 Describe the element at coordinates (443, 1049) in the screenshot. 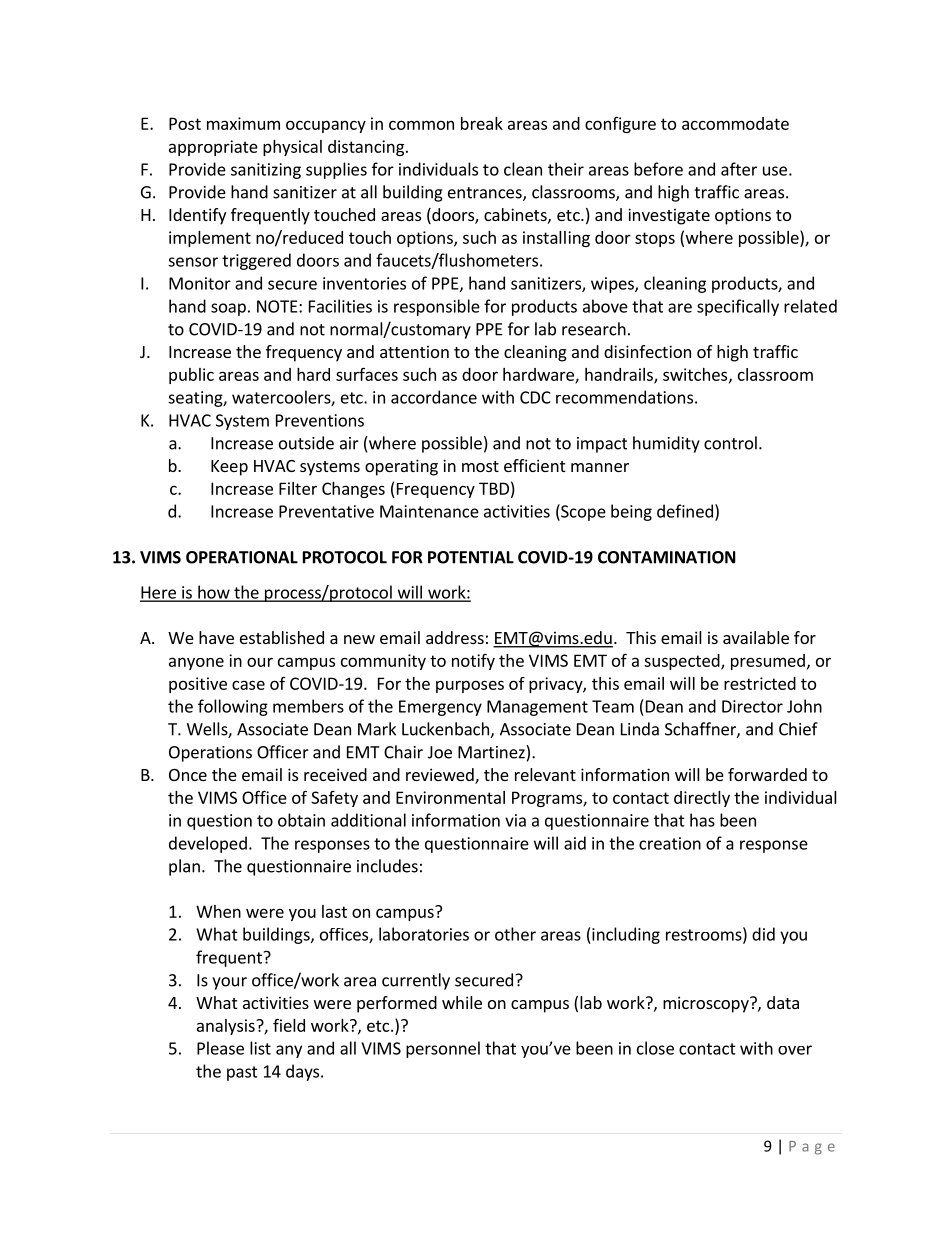

I see `personnel` at that location.
